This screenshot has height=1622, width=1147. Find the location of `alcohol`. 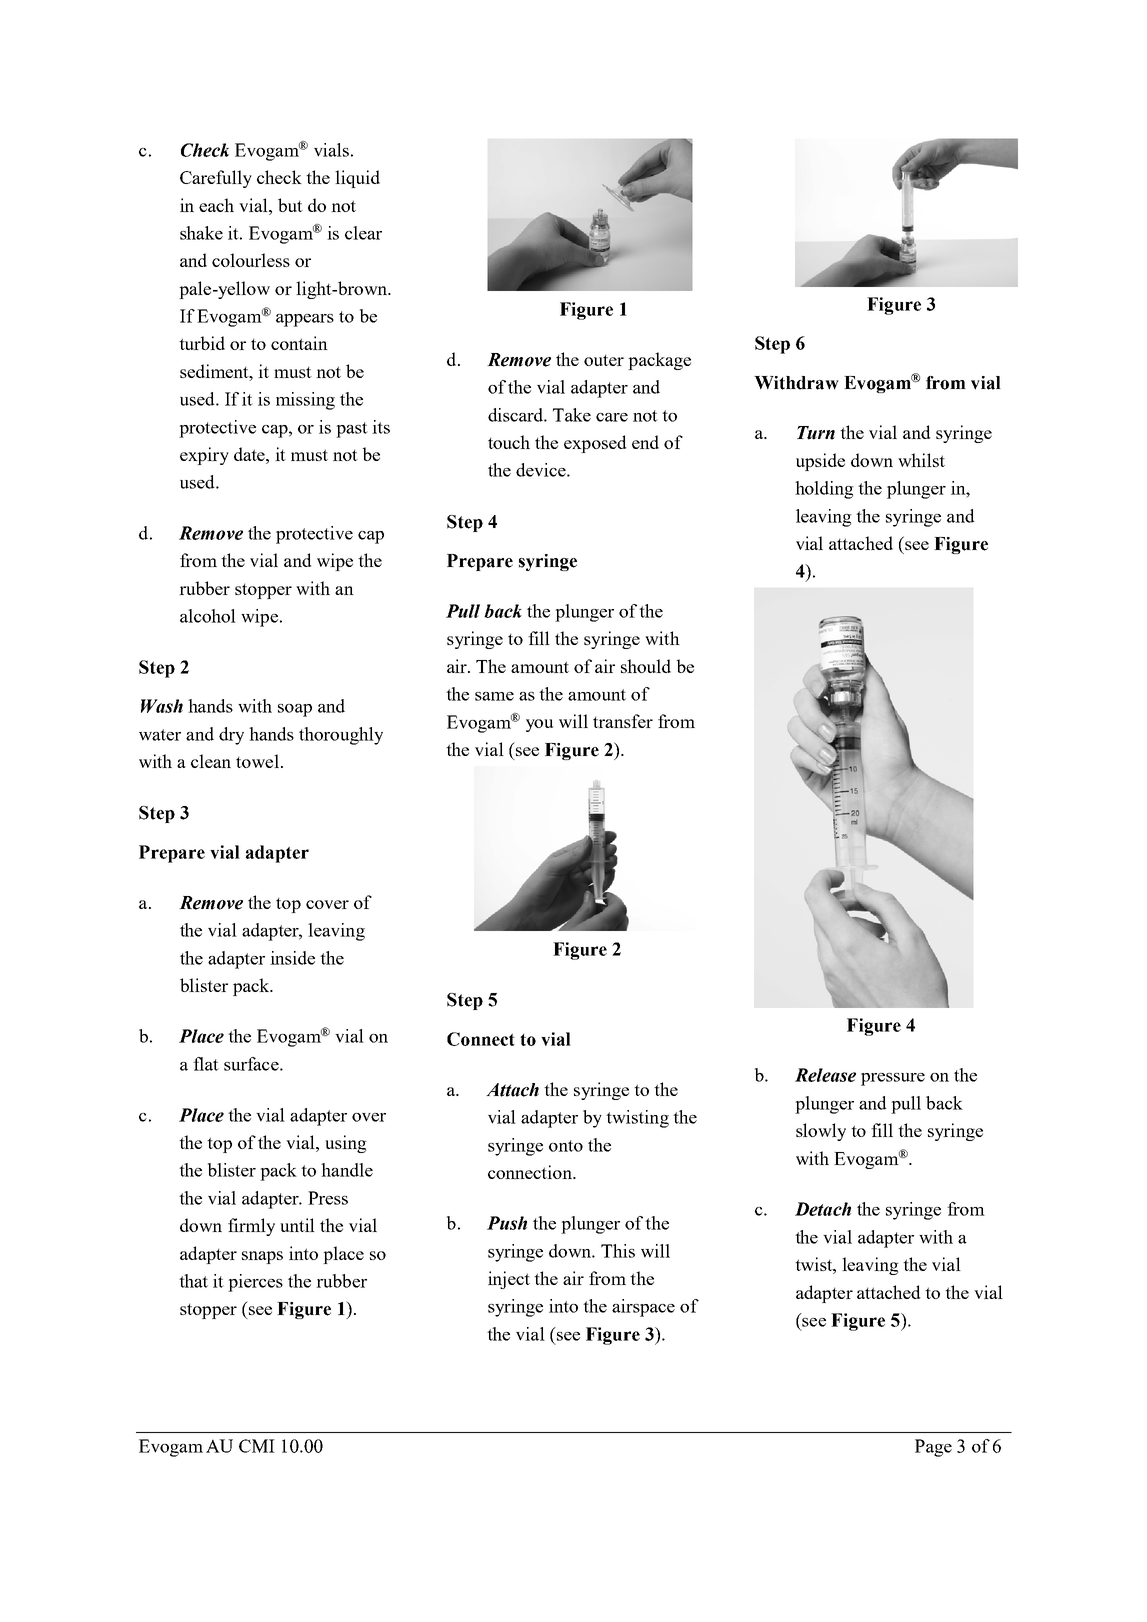

alcohol is located at coordinates (208, 616).
